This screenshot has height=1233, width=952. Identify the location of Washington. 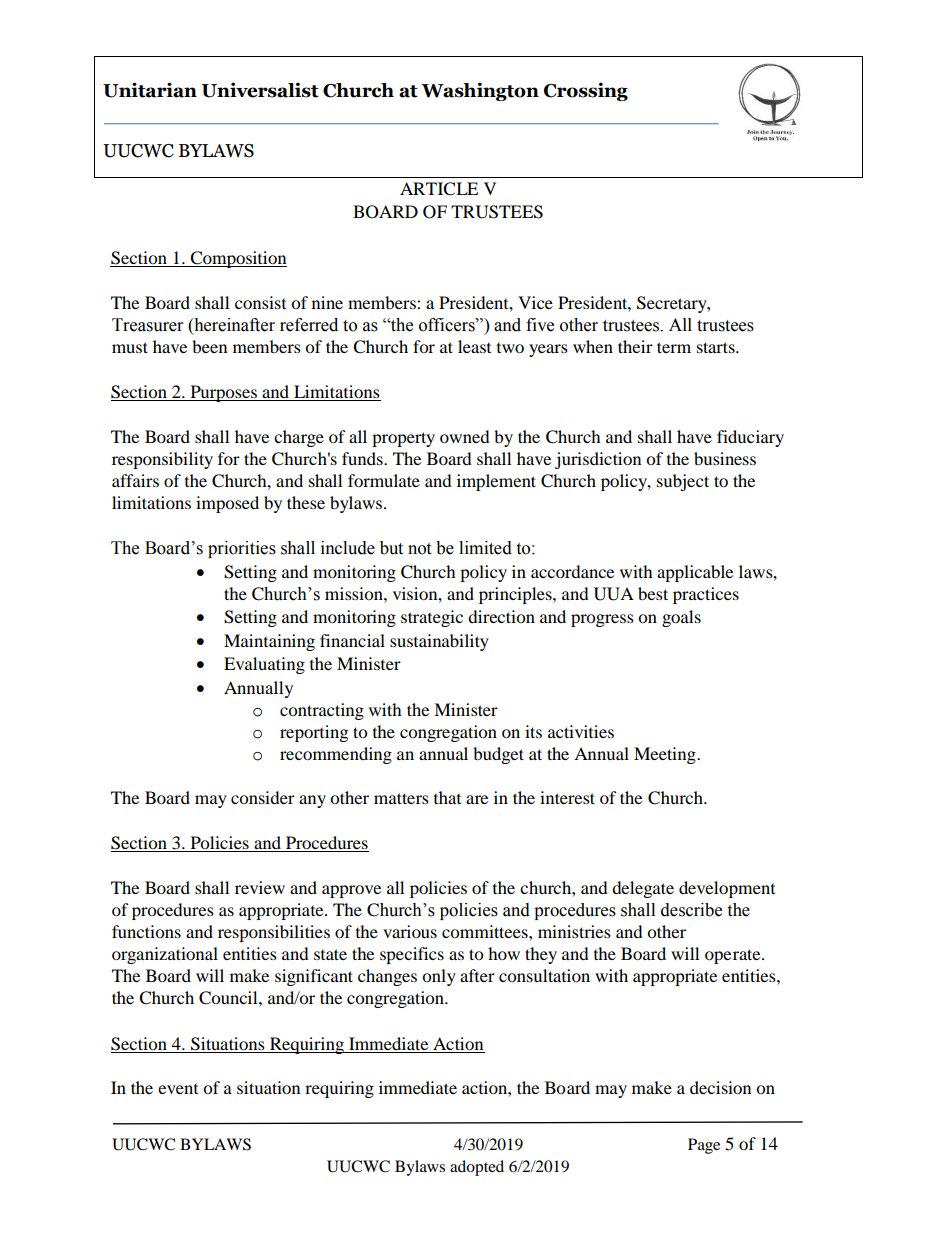
(480, 91).
